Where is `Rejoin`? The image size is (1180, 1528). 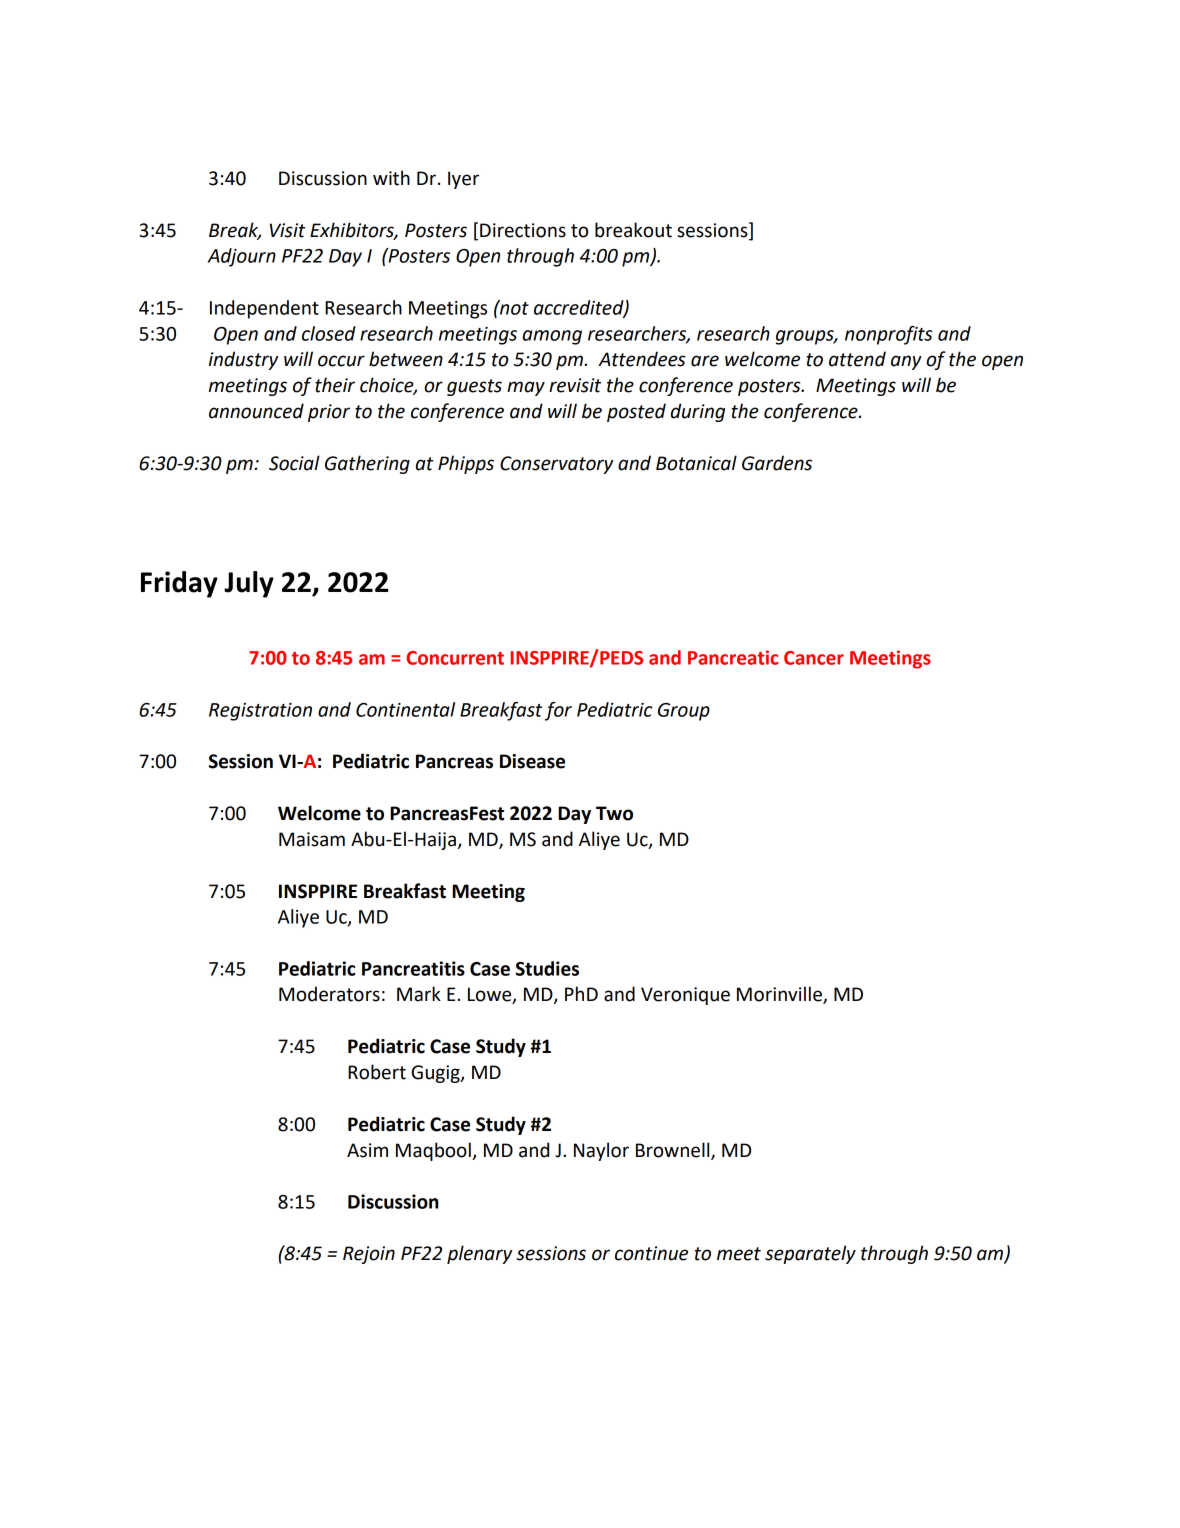 Rejoin is located at coordinates (369, 1255).
